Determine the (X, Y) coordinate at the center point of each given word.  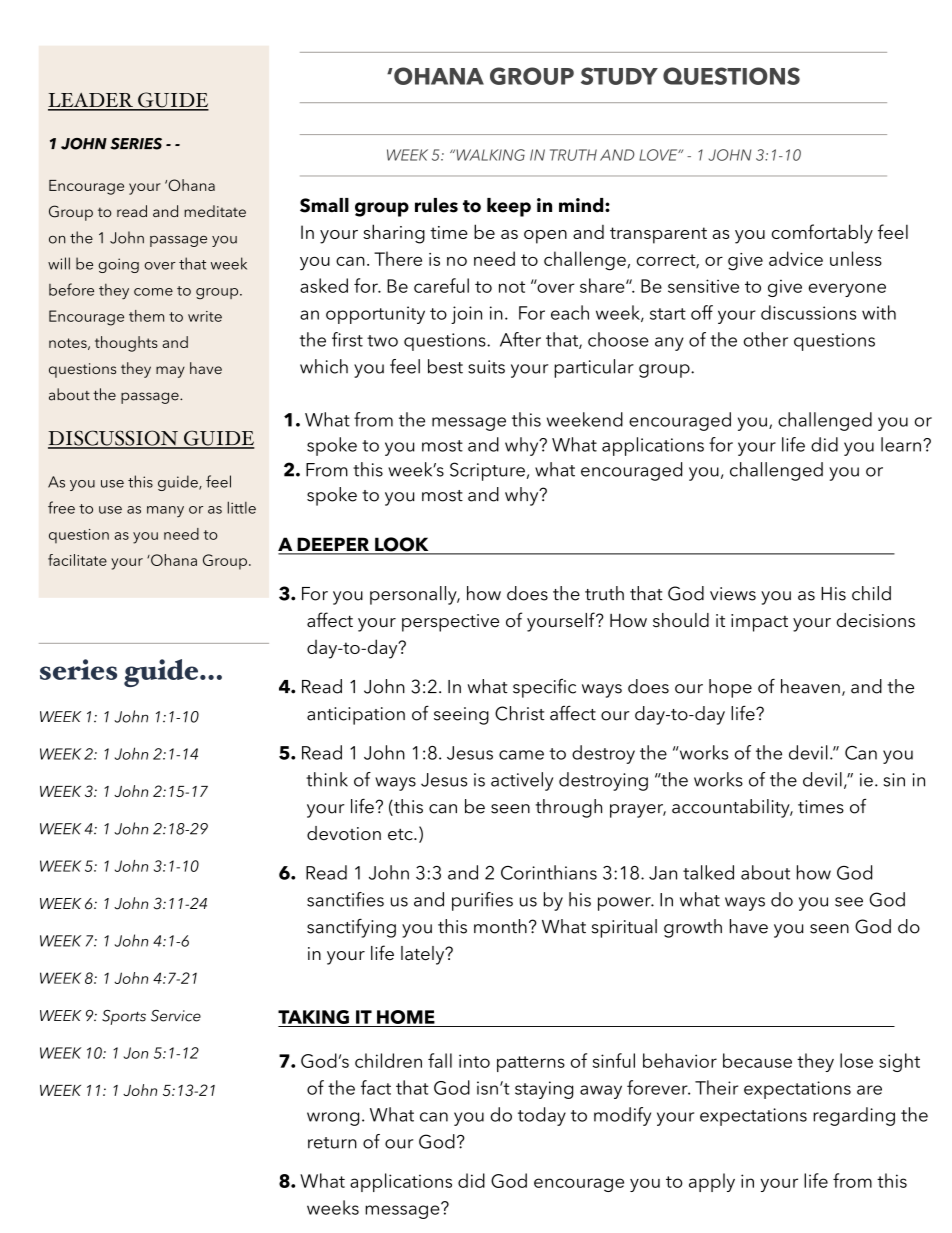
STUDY (619, 76)
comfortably (822, 234)
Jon (136, 1053)
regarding (854, 1116)
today (542, 1116)
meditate (215, 211)
